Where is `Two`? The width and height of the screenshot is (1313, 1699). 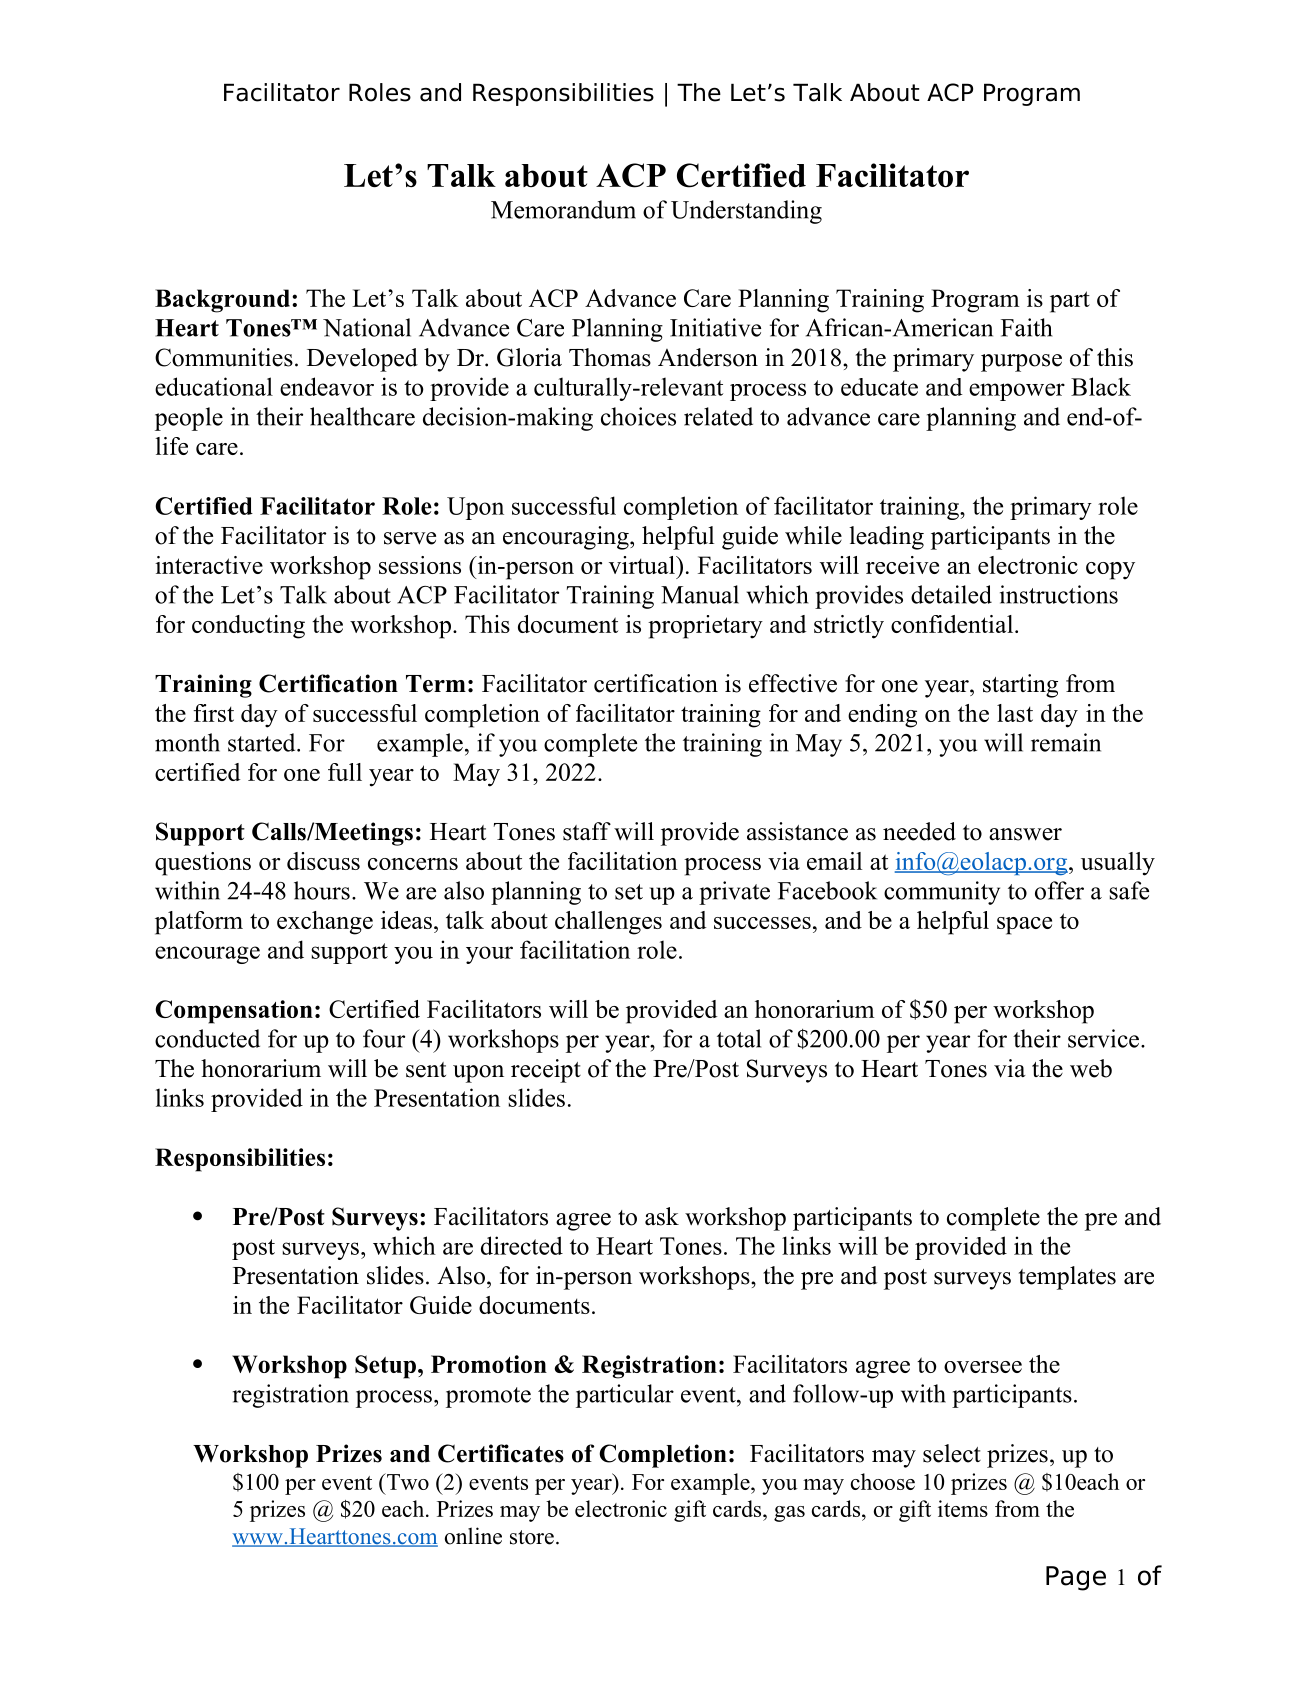
Two is located at coordinates (406, 1481).
